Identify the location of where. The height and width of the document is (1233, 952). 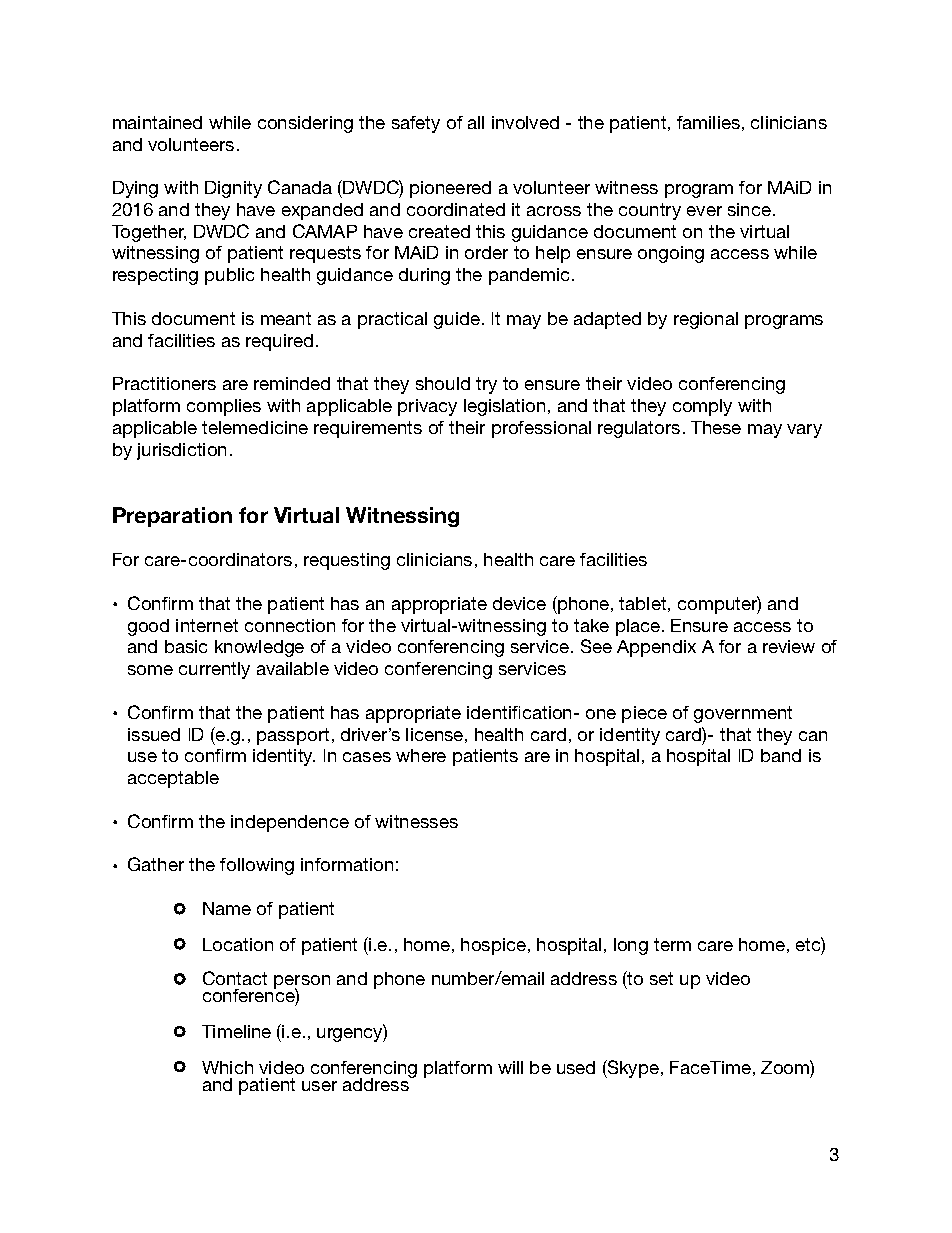
(421, 755).
